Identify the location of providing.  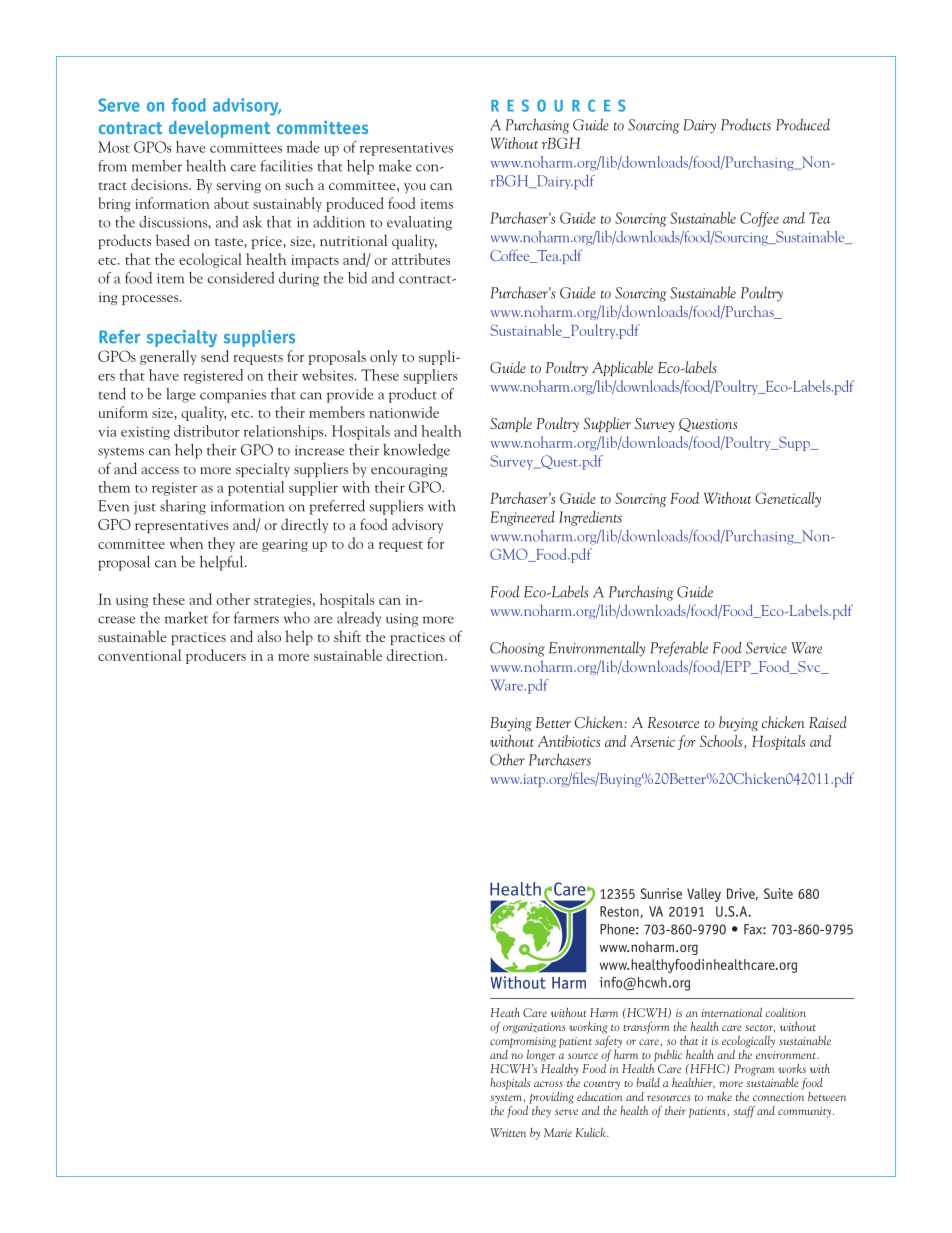
(552, 1098).
